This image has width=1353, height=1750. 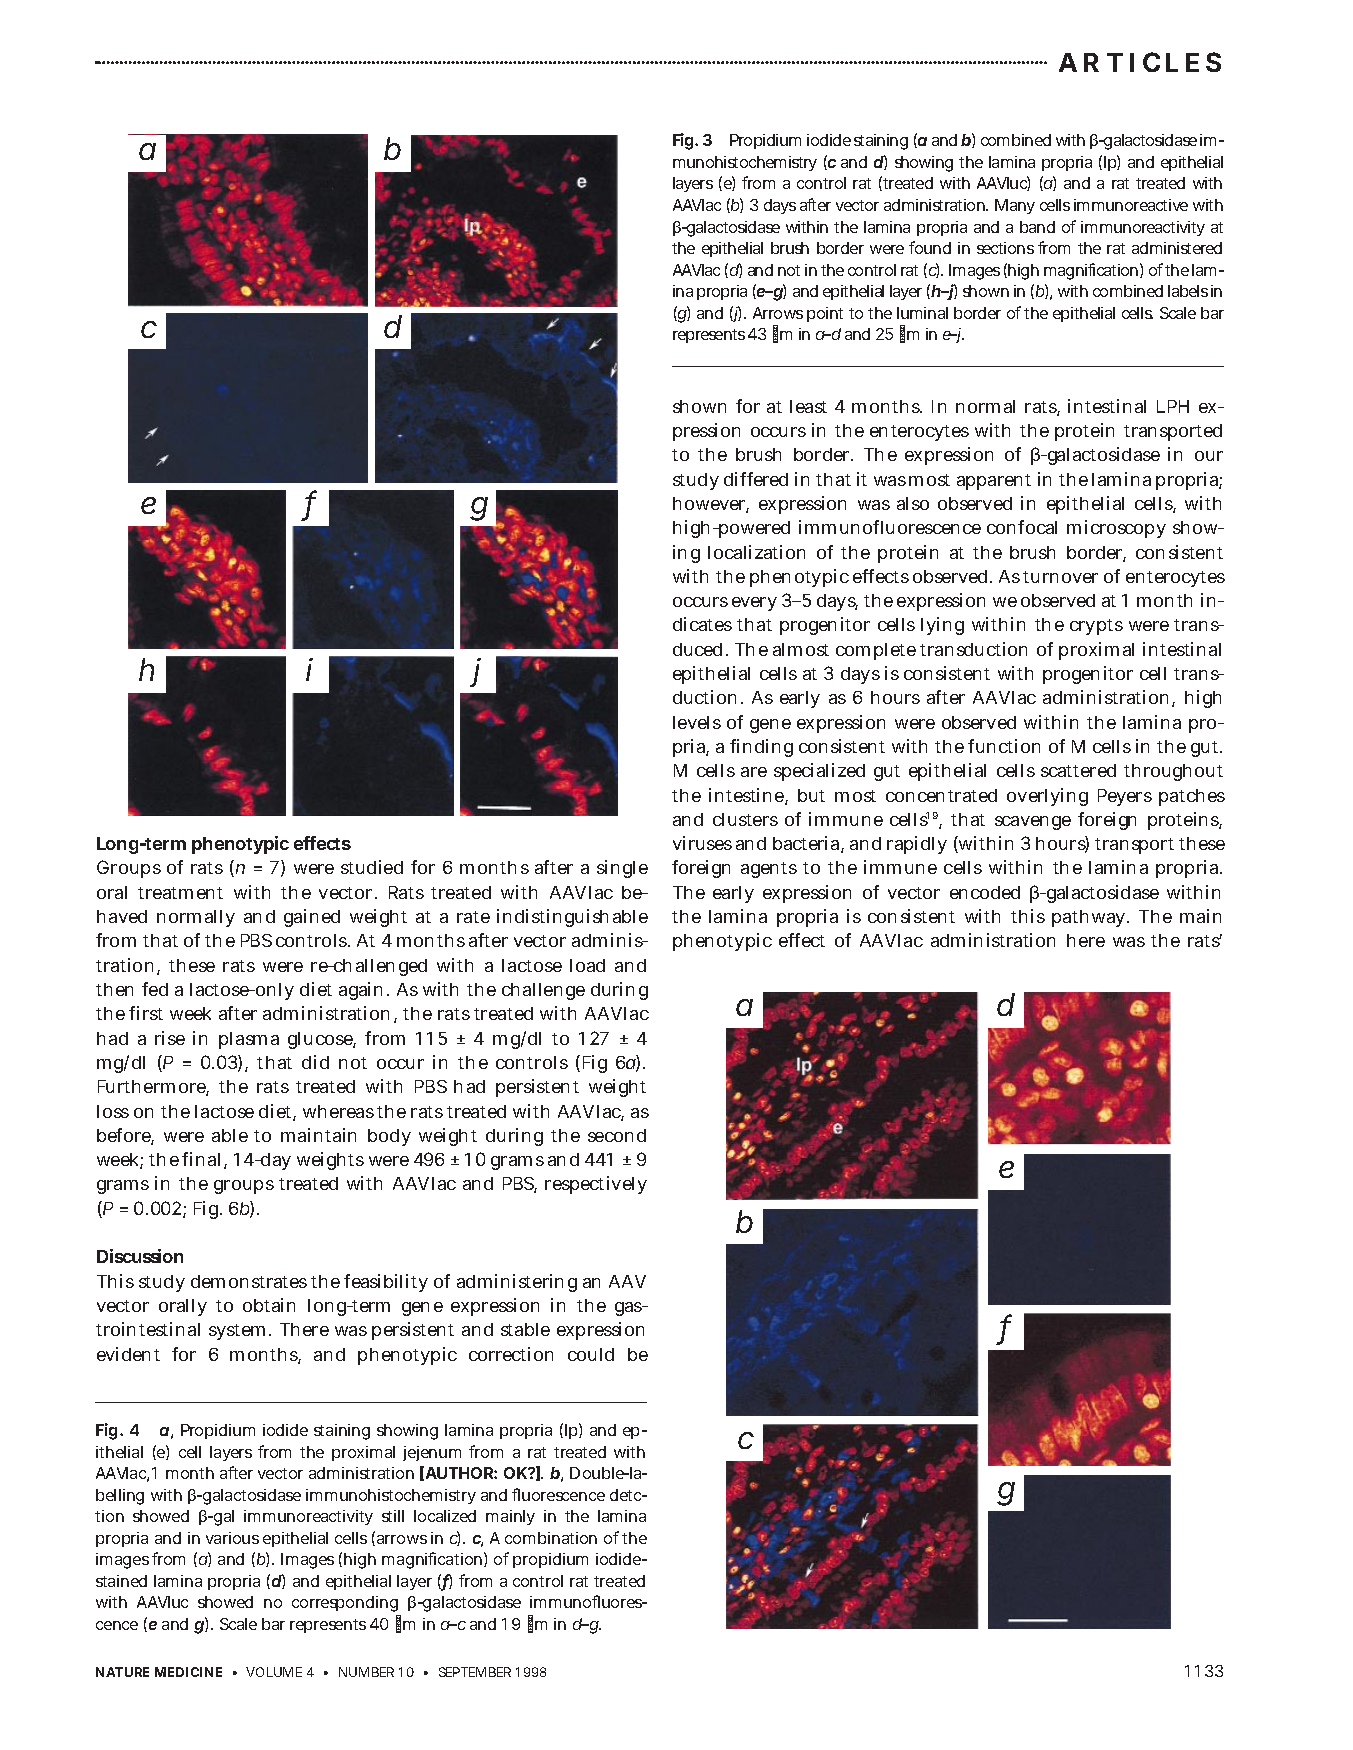 I want to click on treatment, so click(x=180, y=893).
